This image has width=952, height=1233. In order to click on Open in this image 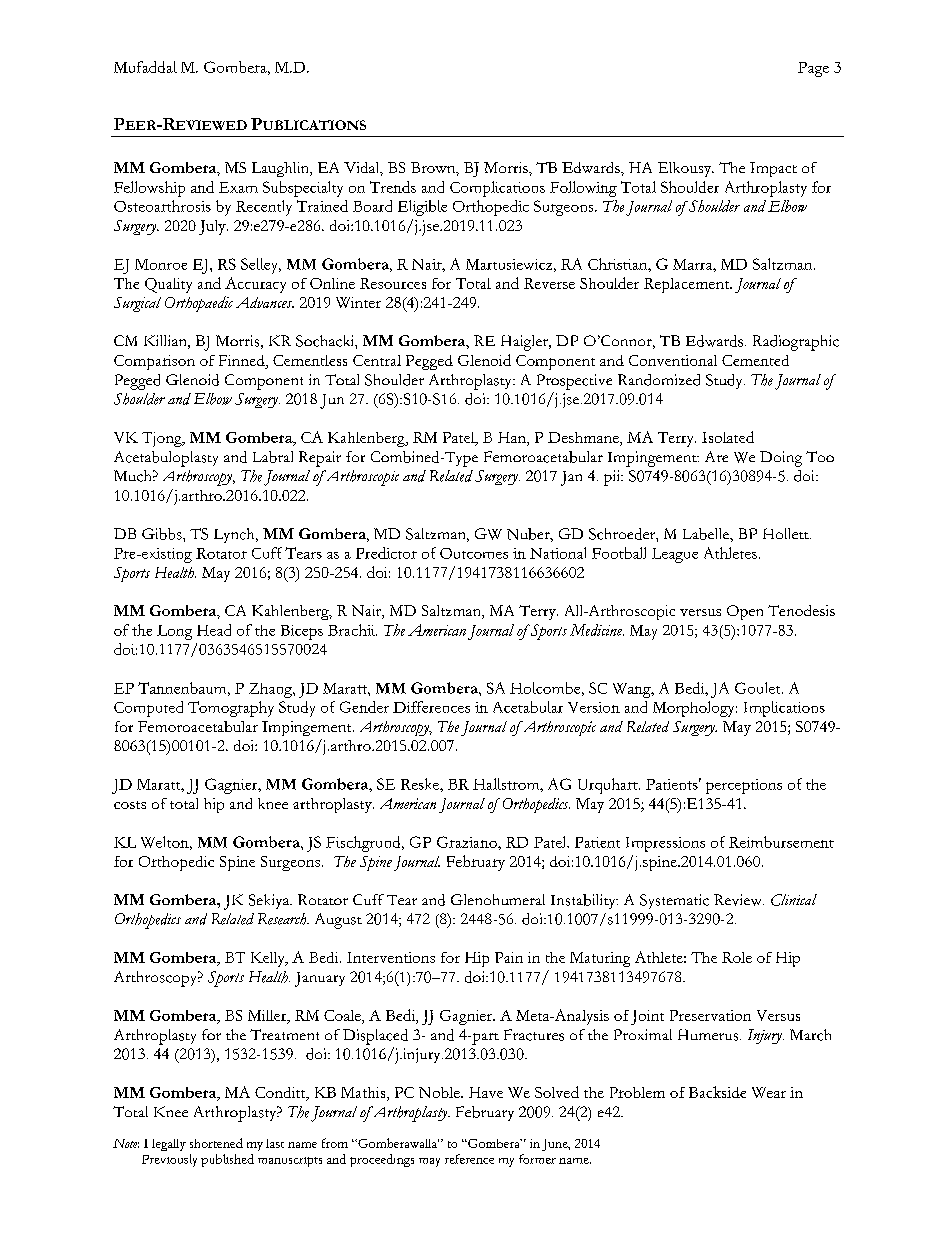, I will do `click(745, 612)`.
